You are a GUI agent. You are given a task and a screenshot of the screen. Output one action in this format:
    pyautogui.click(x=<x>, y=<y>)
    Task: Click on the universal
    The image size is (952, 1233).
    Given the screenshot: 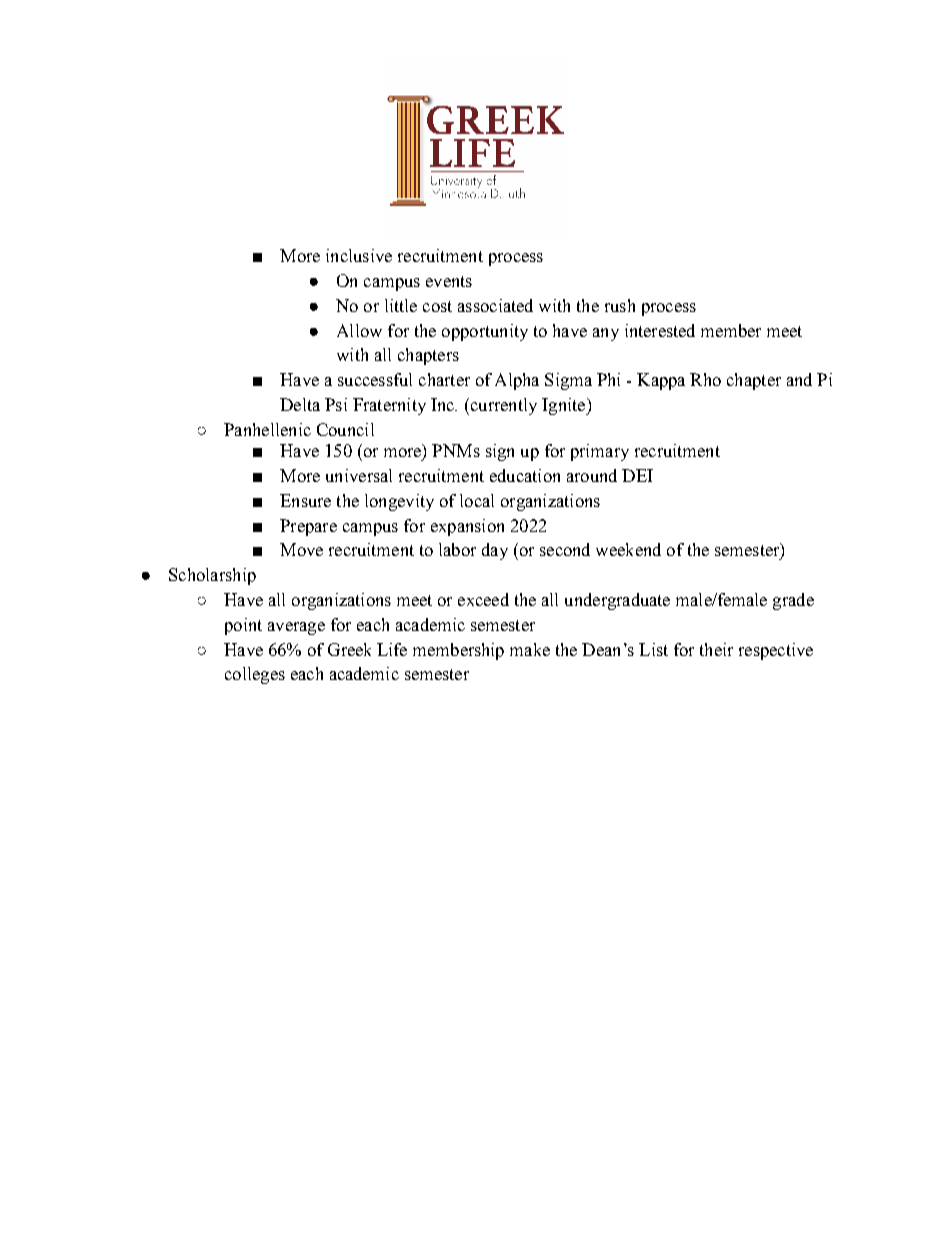 What is the action you would take?
    pyautogui.click(x=359, y=475)
